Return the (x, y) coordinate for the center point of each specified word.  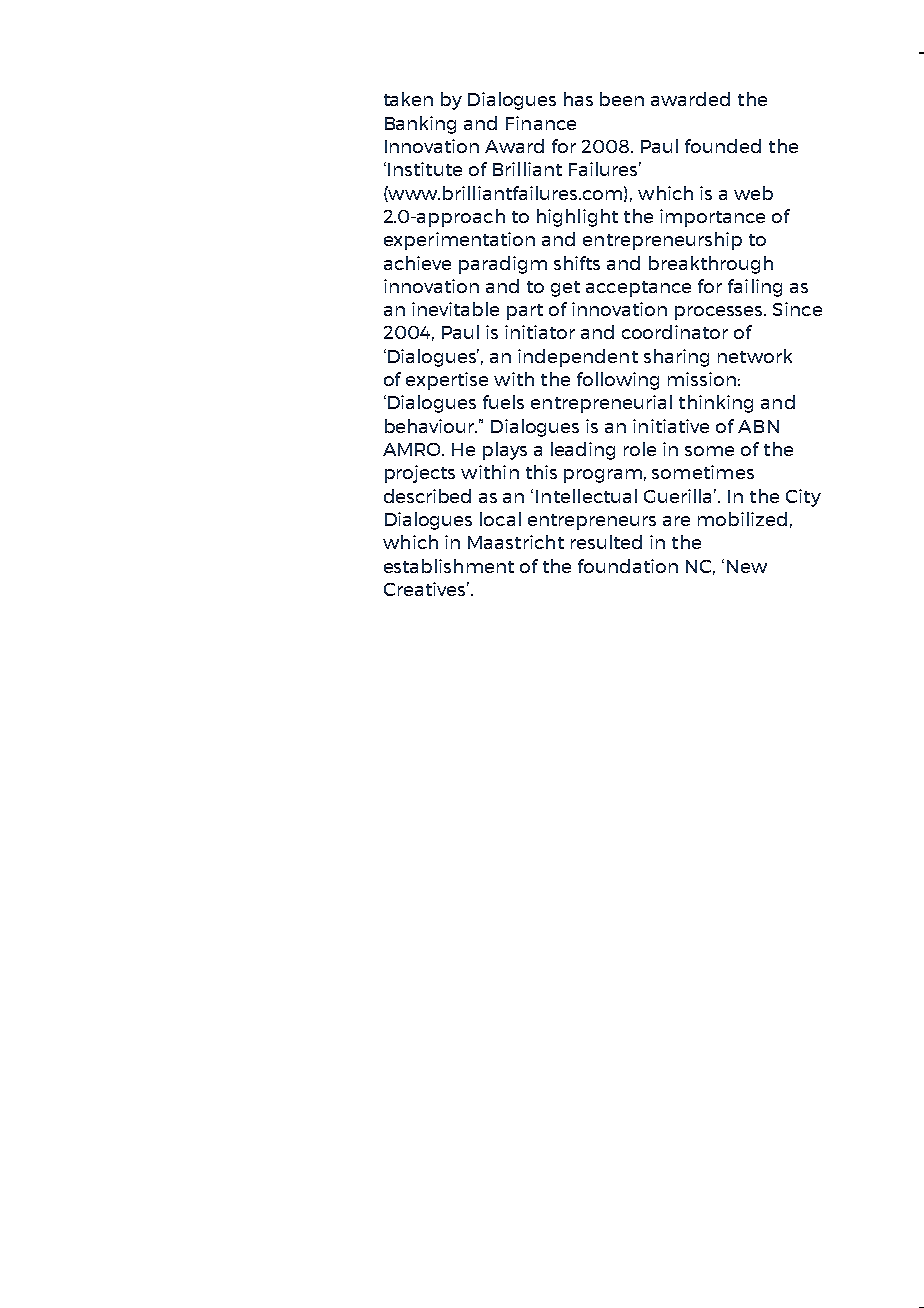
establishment (449, 566)
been (622, 99)
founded (723, 146)
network (755, 356)
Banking (420, 125)
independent (578, 358)
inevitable (455, 309)
